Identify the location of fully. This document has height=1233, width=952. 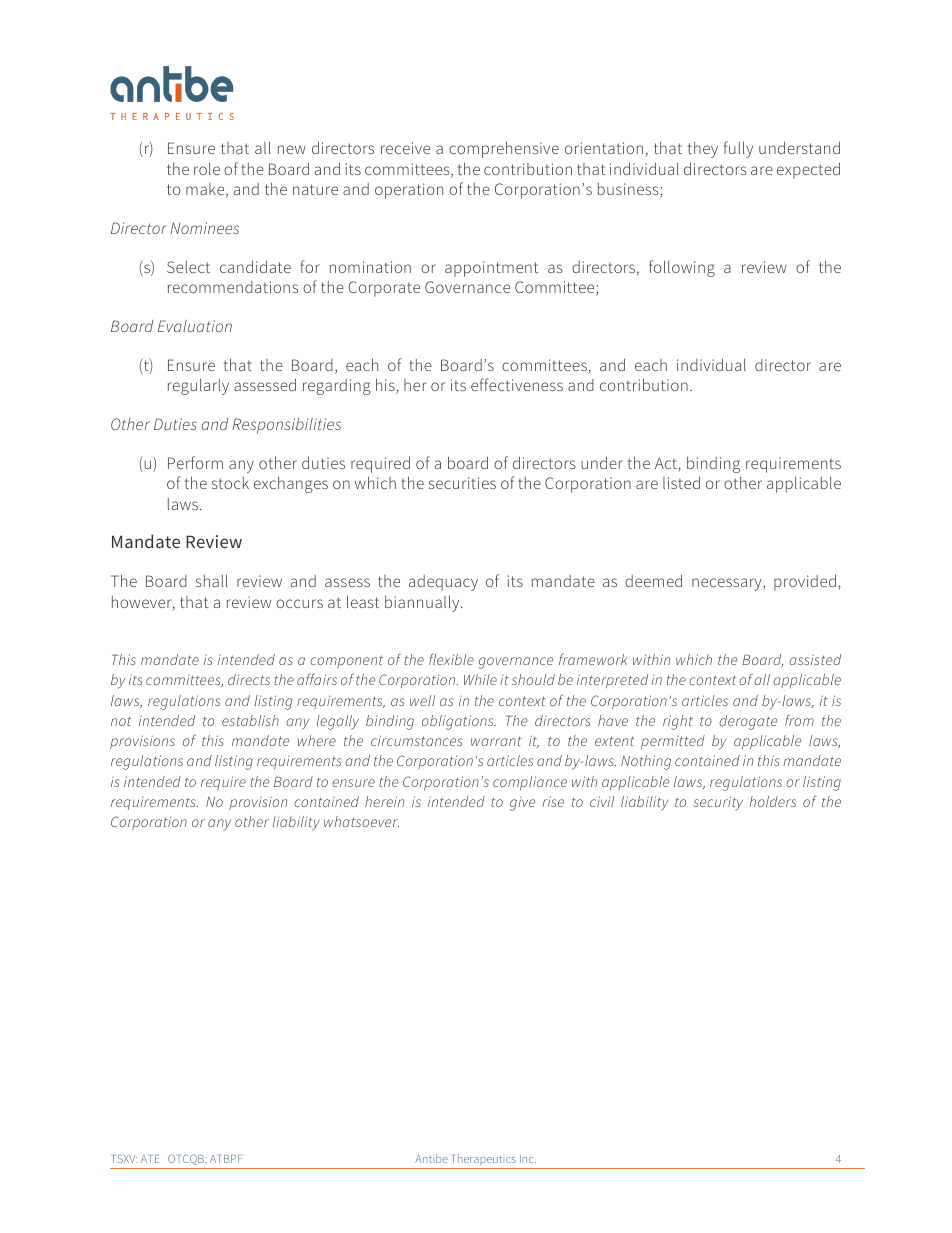
(738, 149).
